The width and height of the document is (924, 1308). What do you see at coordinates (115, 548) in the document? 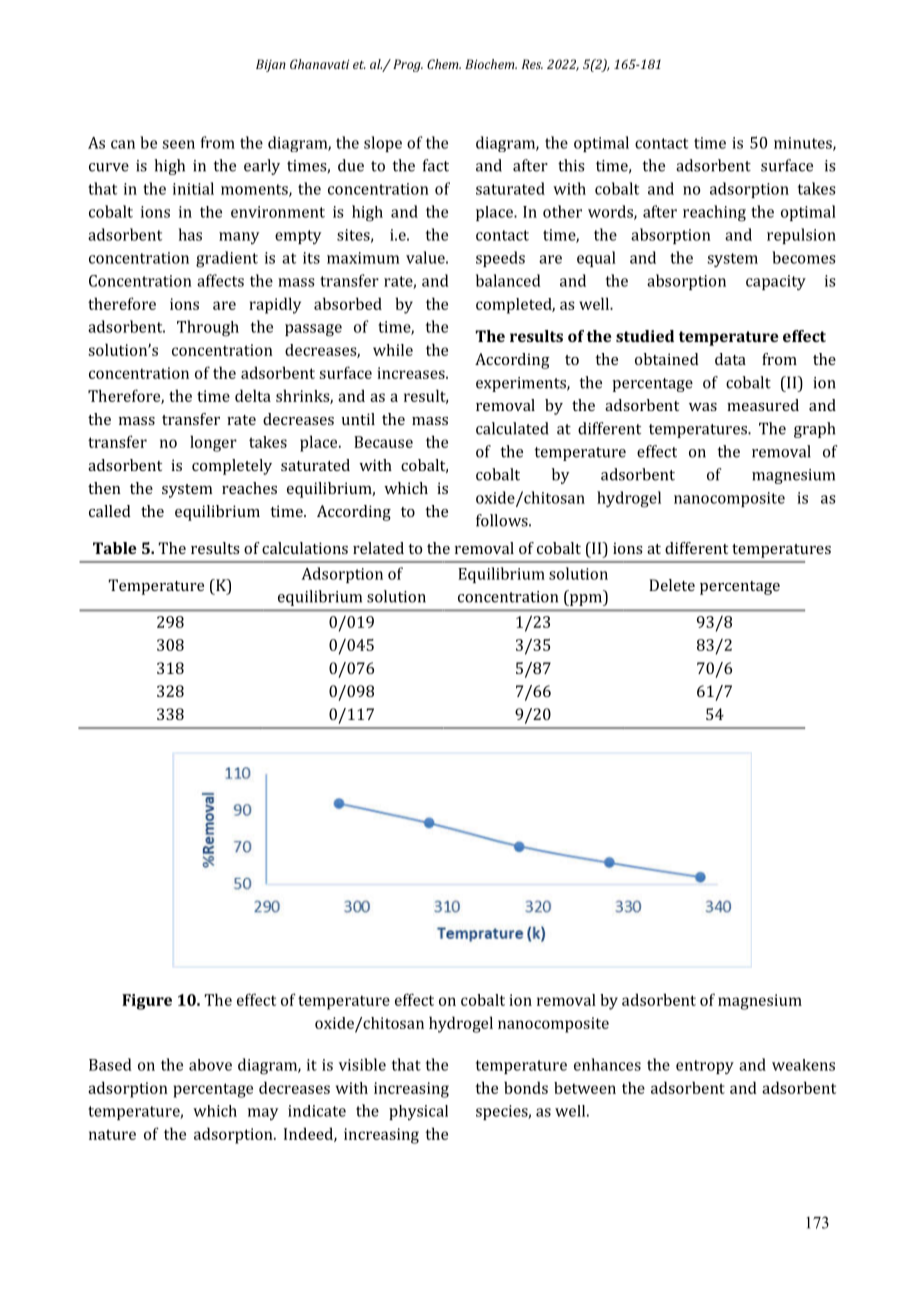
I see `Table` at bounding box center [115, 548].
